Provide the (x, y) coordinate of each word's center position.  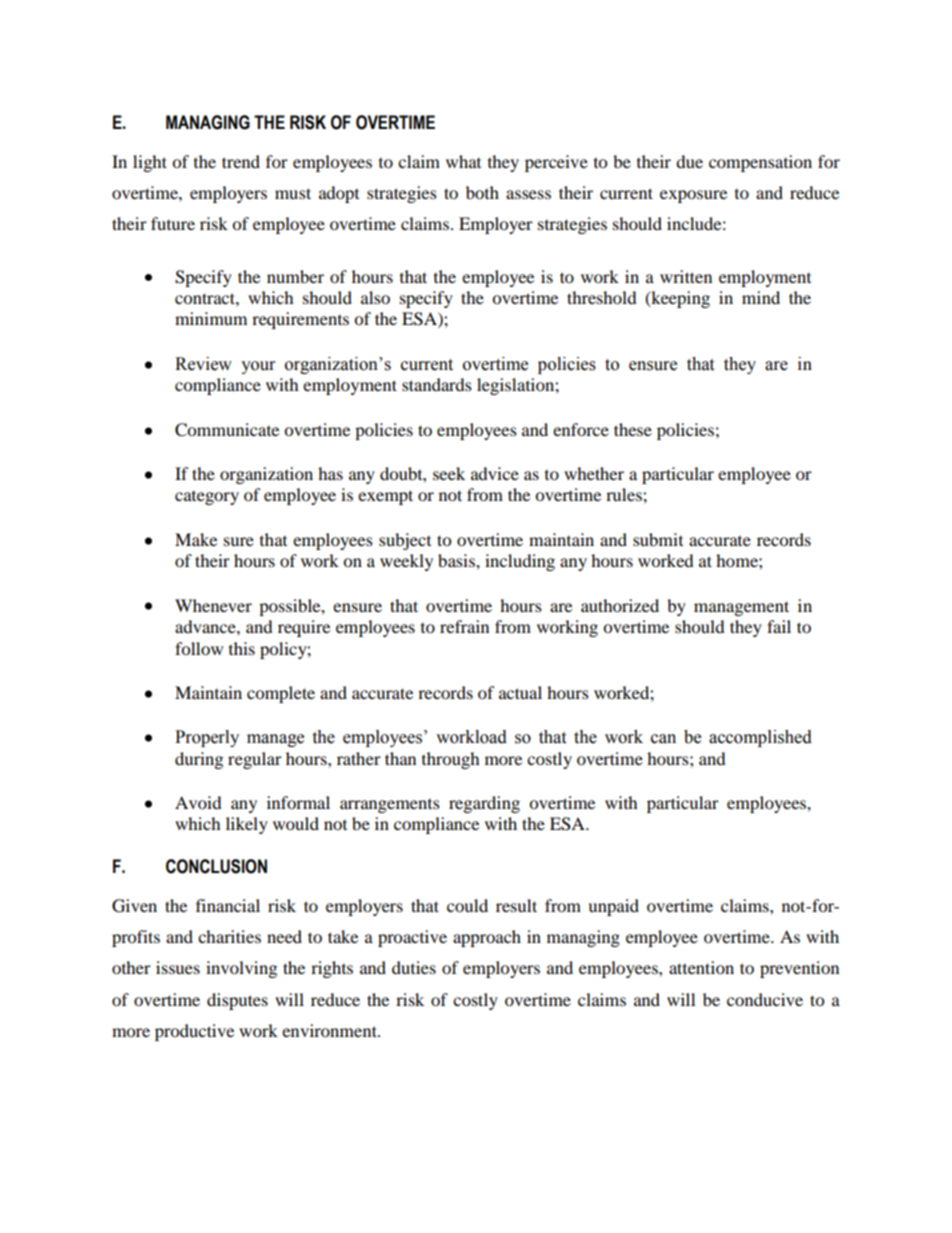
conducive (765, 999)
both (482, 192)
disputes (237, 1001)
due (689, 161)
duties (414, 967)
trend (241, 161)
